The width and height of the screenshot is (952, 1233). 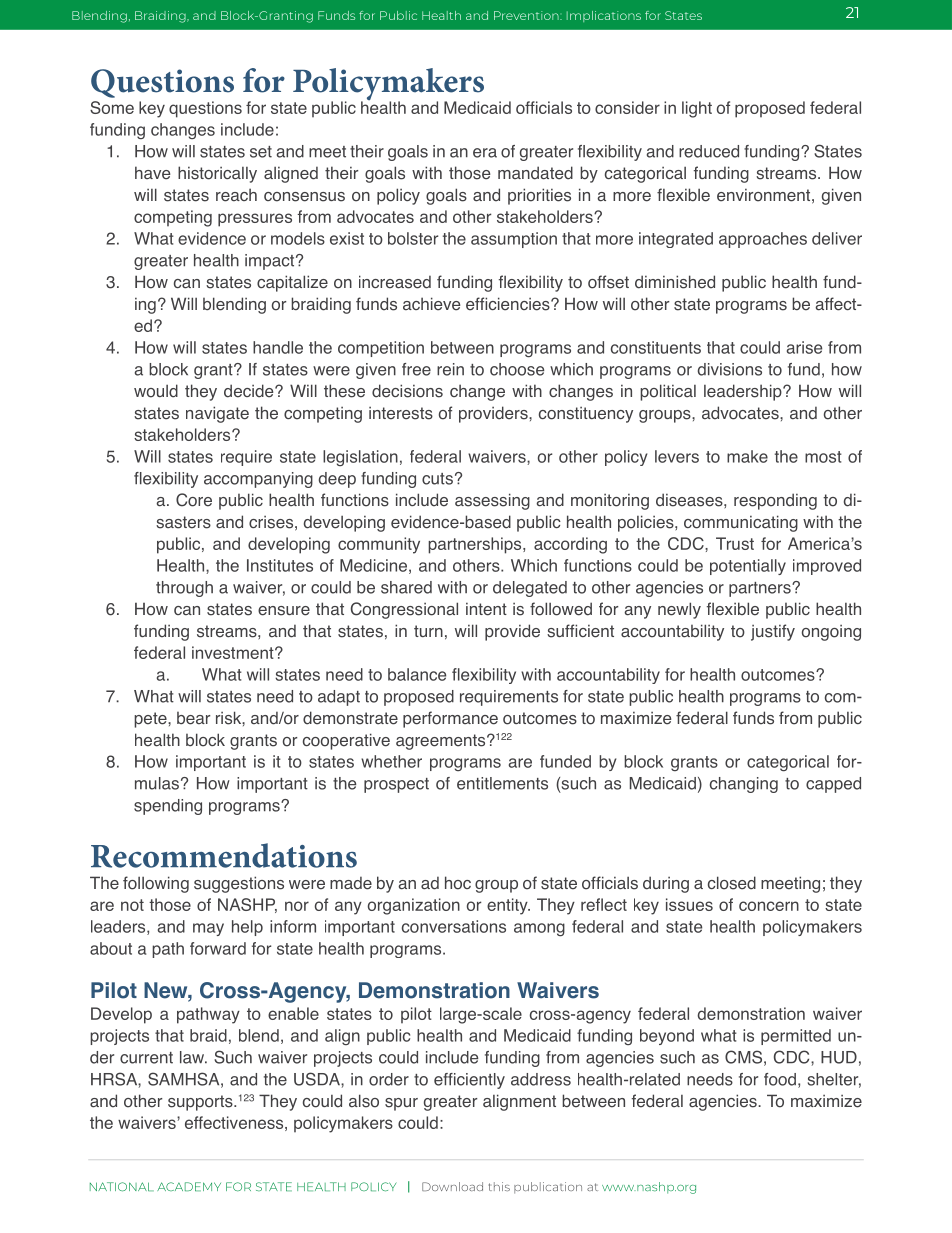 I want to click on Prevention, so click(x=527, y=15).
